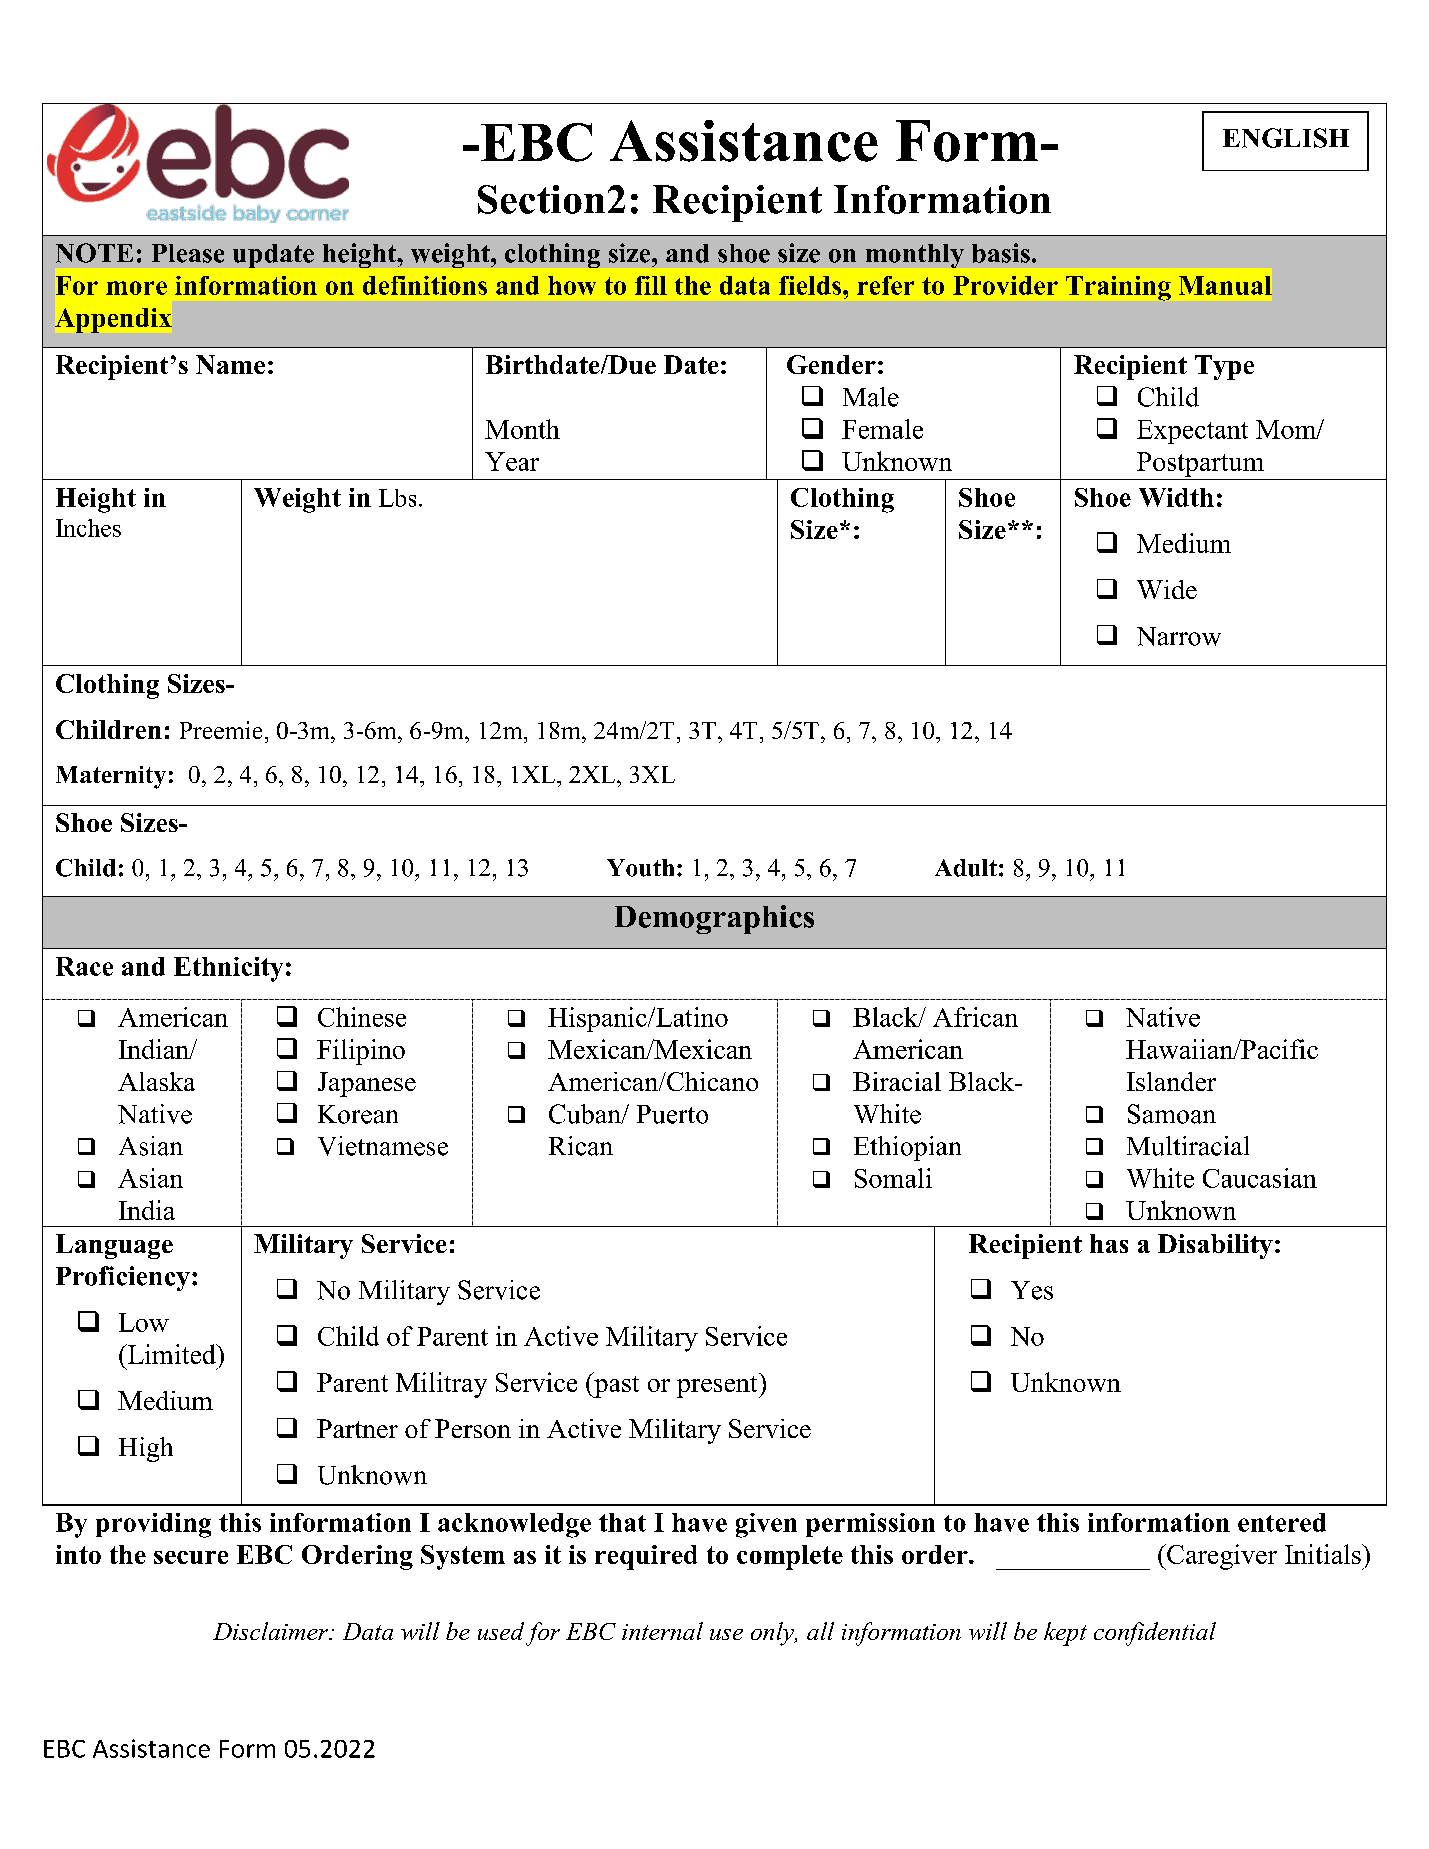 The width and height of the screenshot is (1429, 1849). What do you see at coordinates (144, 1322) in the screenshot?
I see `Low` at bounding box center [144, 1322].
